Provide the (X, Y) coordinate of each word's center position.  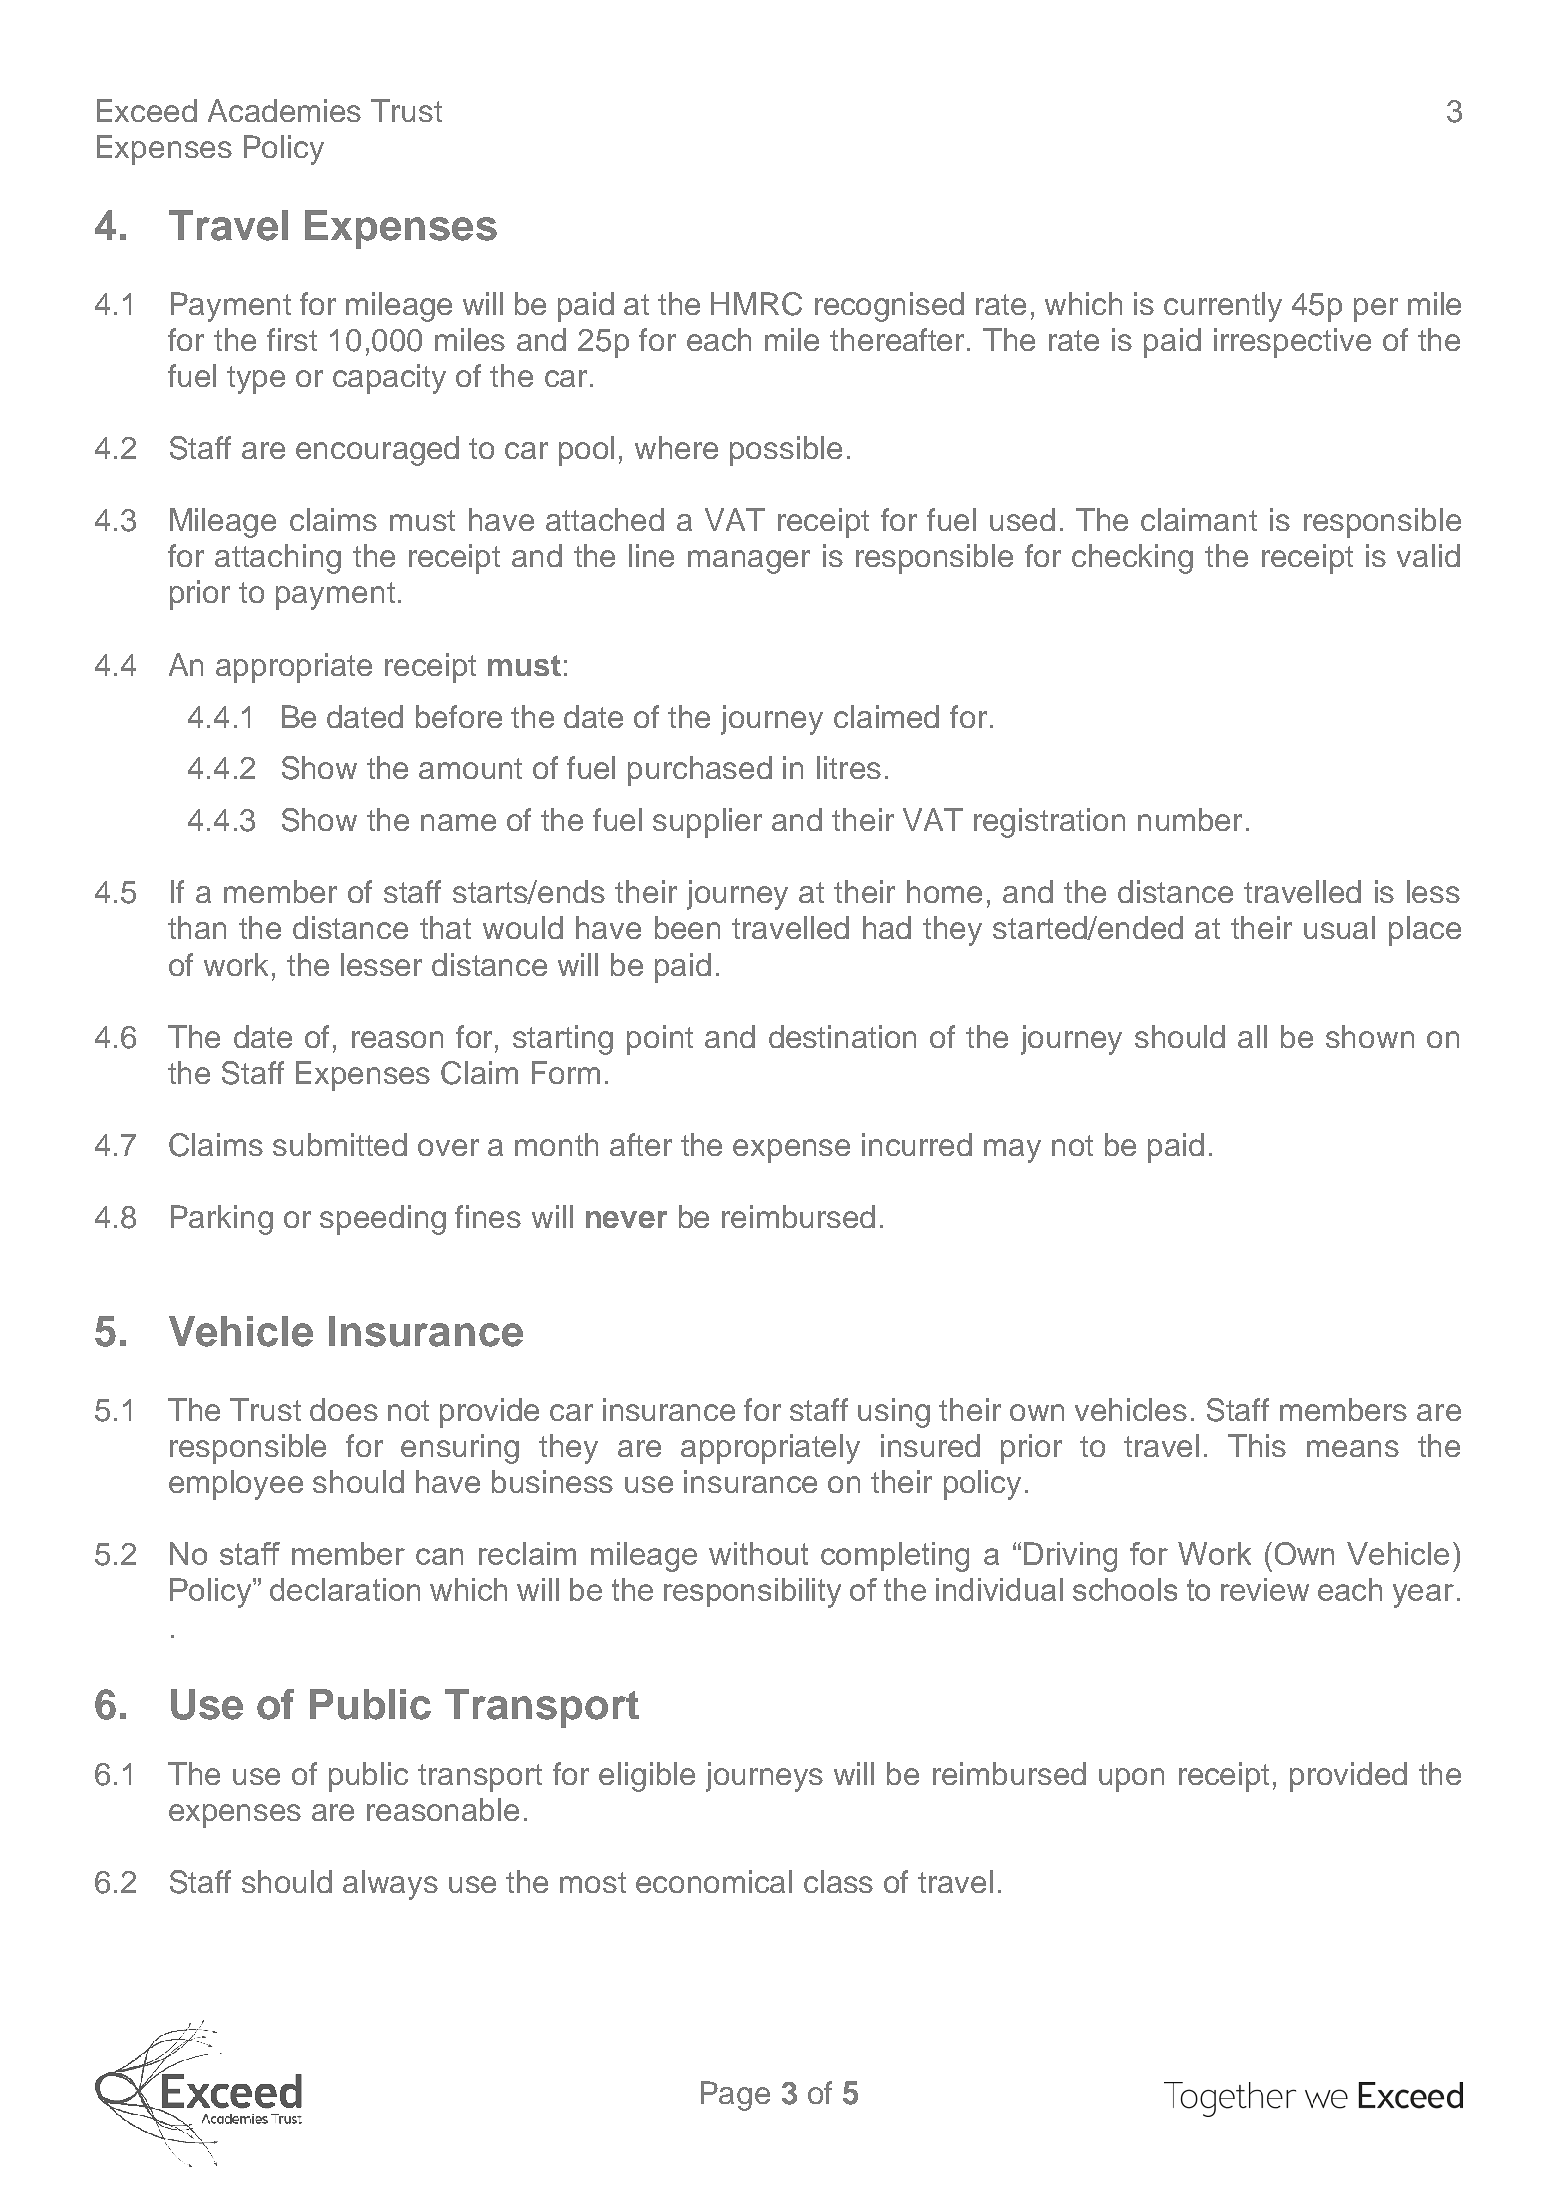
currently (1223, 307)
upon (1131, 1780)
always (390, 1885)
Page (735, 2096)
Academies (284, 110)
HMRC (756, 304)
